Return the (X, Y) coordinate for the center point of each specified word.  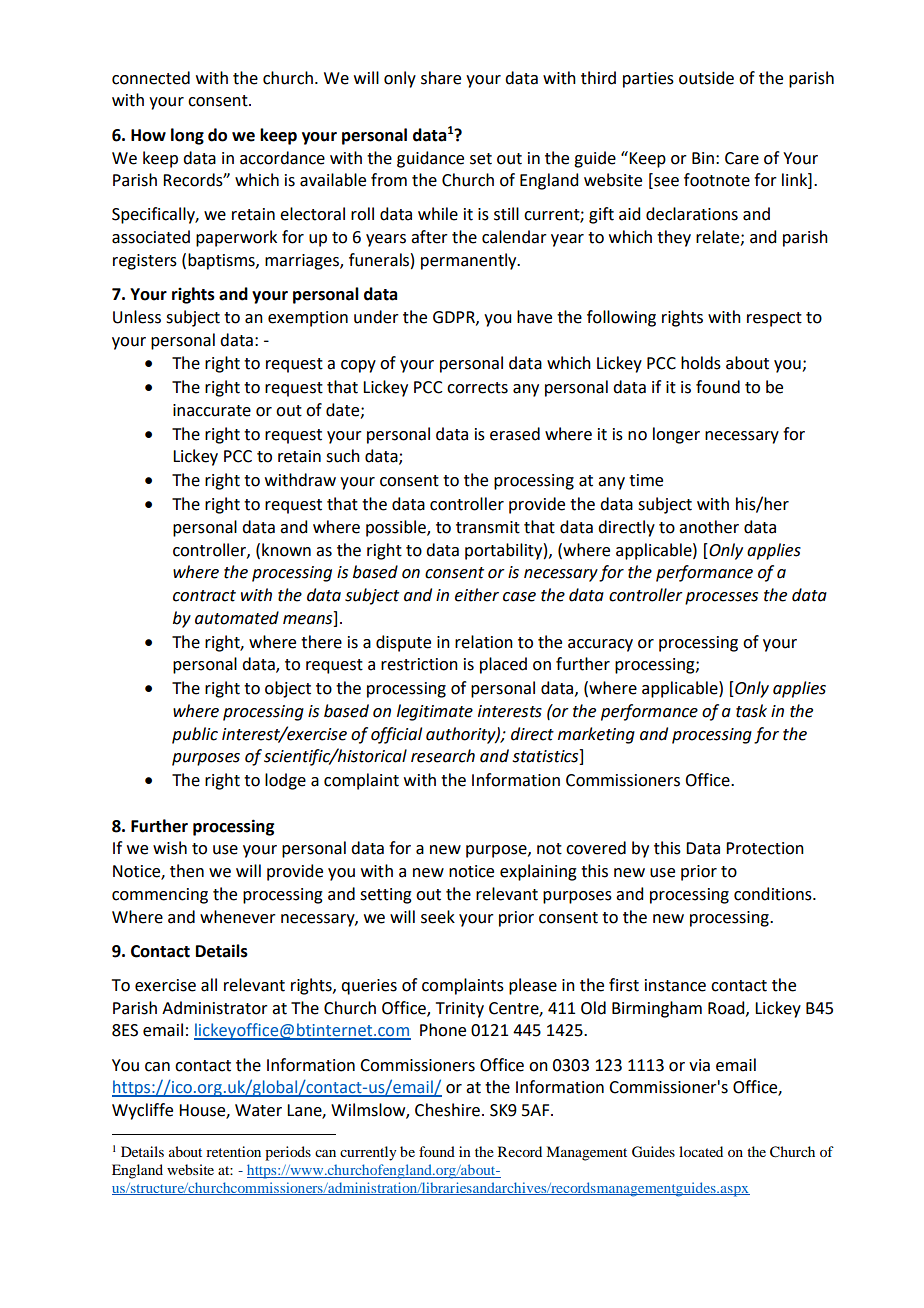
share (441, 78)
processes (721, 598)
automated (237, 618)
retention (233, 1151)
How (148, 135)
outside (706, 78)
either (477, 595)
